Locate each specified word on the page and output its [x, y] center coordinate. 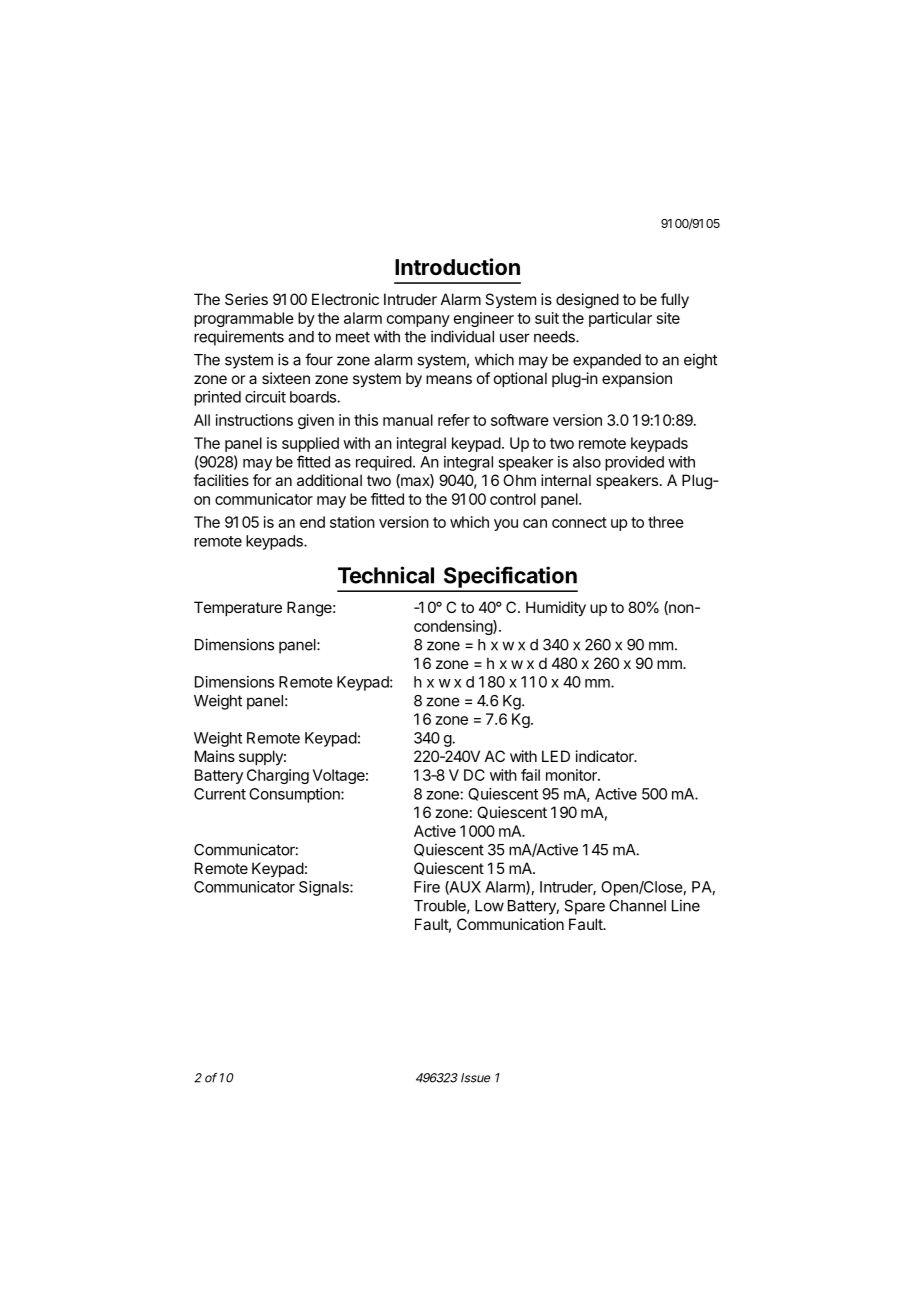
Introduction [457, 266]
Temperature [238, 608]
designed [587, 301]
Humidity [556, 609]
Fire [427, 887]
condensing [454, 627]
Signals [325, 888]
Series [246, 299]
